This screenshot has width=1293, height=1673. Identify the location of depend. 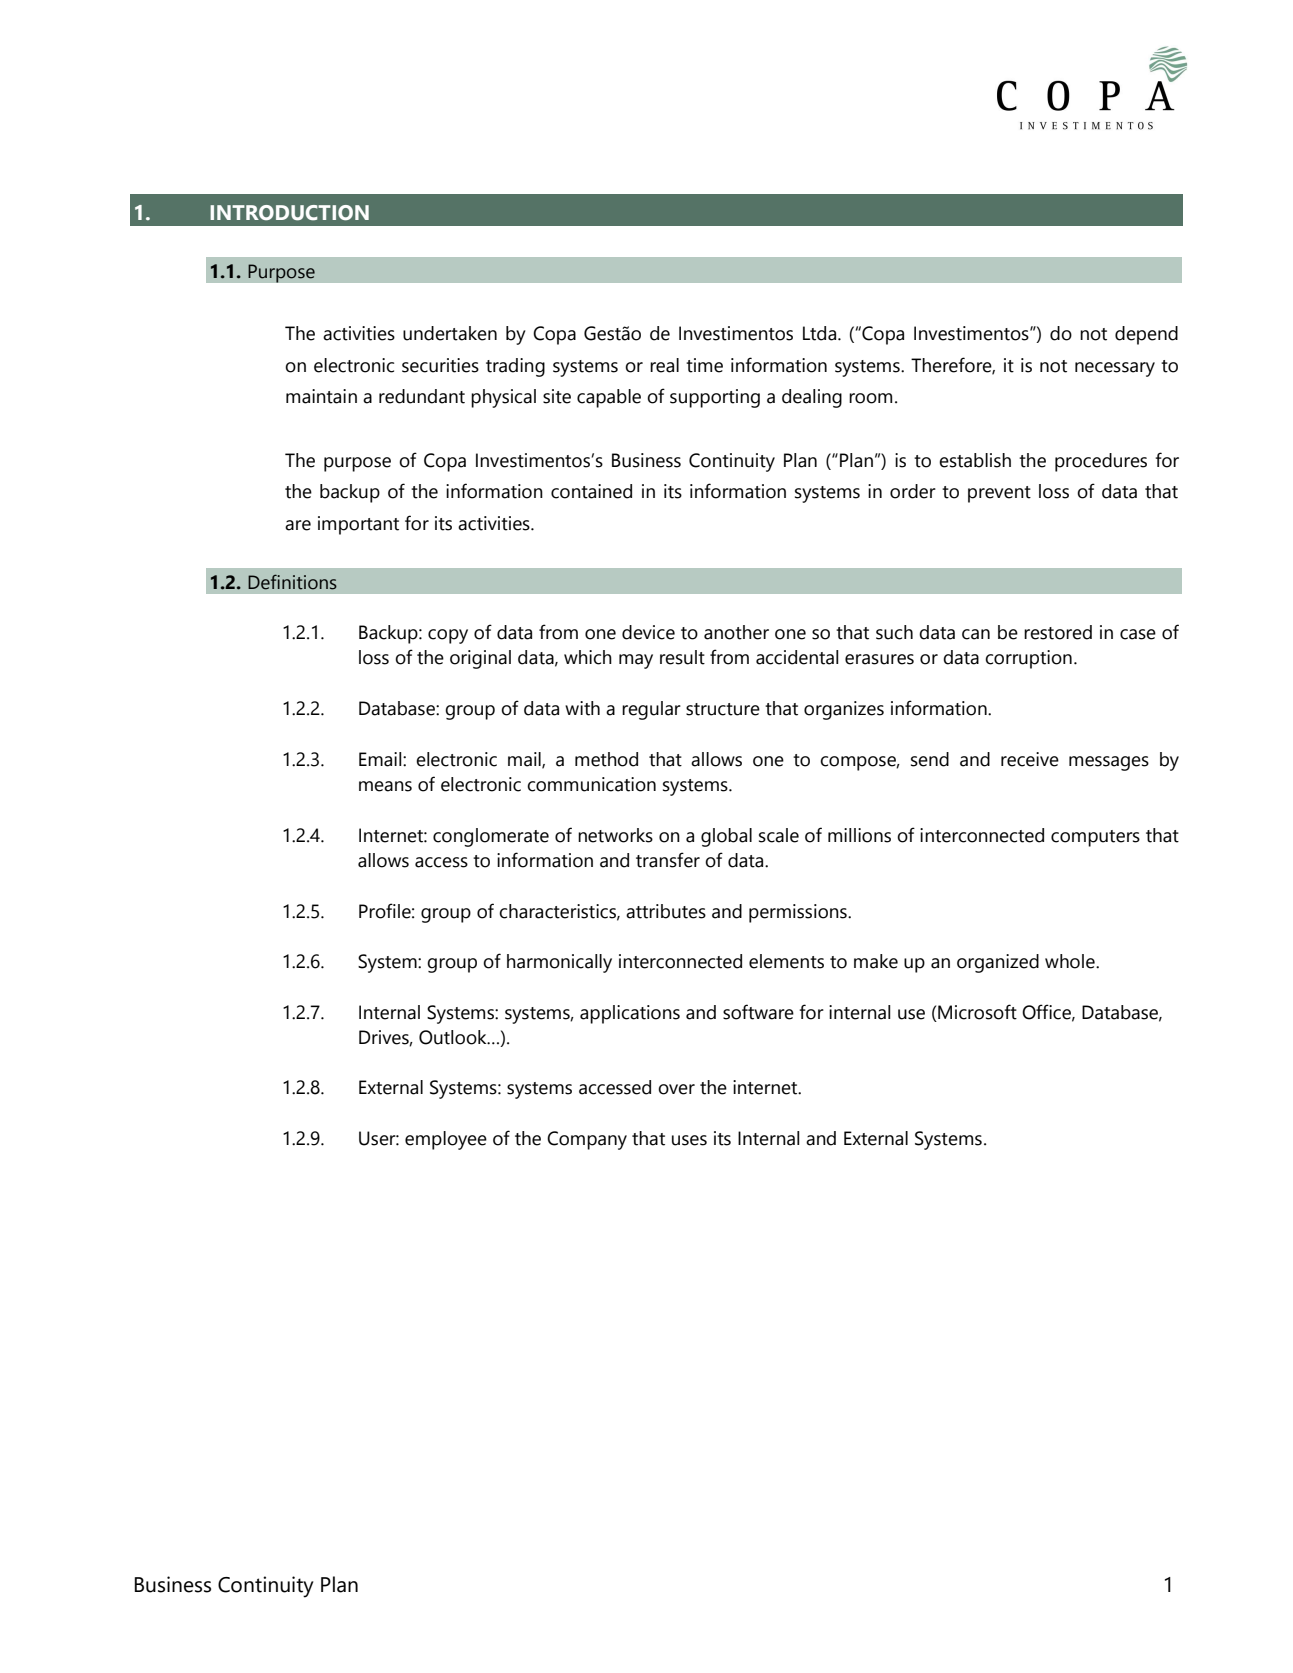
(1146, 335).
